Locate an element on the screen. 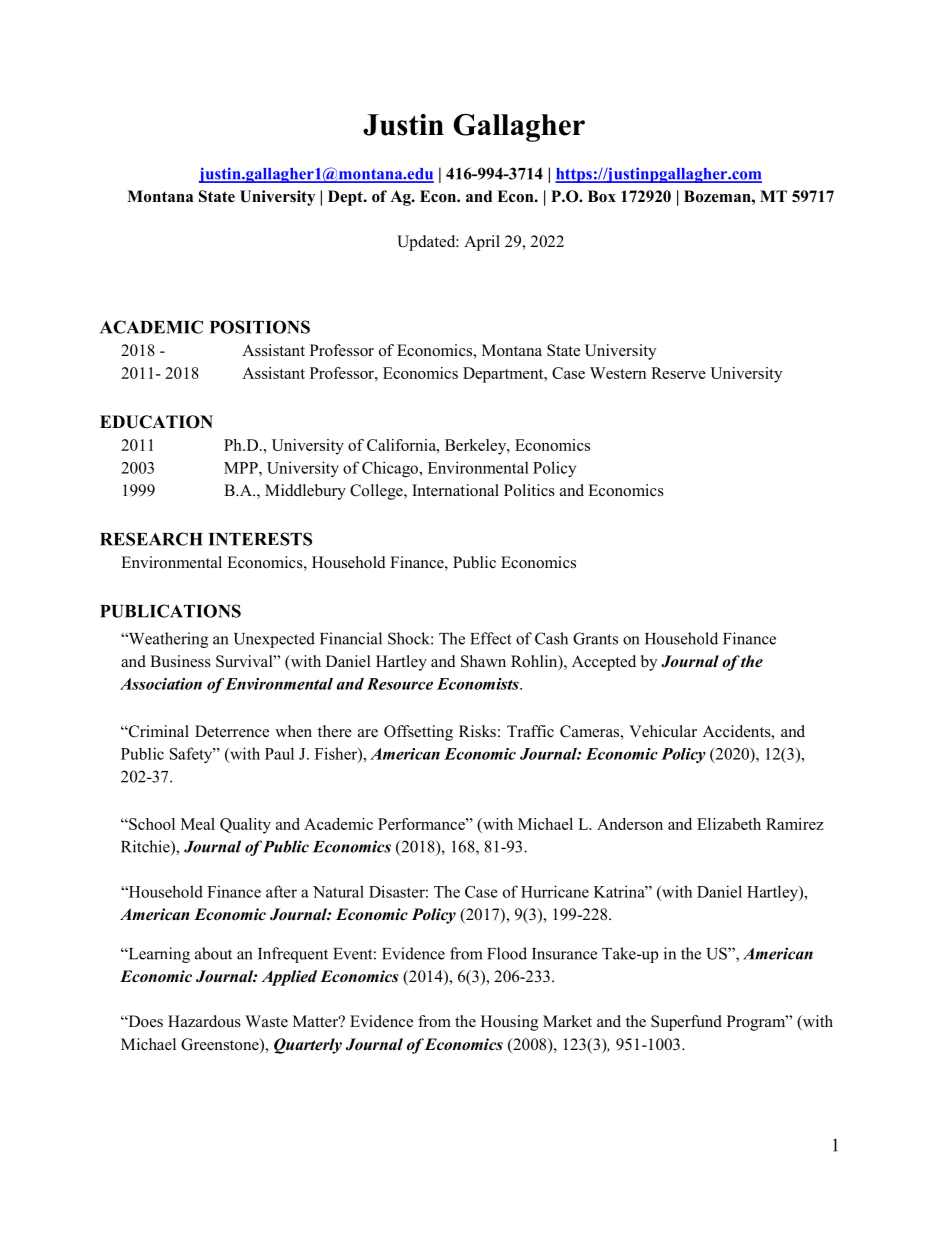  Box is located at coordinates (602, 196).
